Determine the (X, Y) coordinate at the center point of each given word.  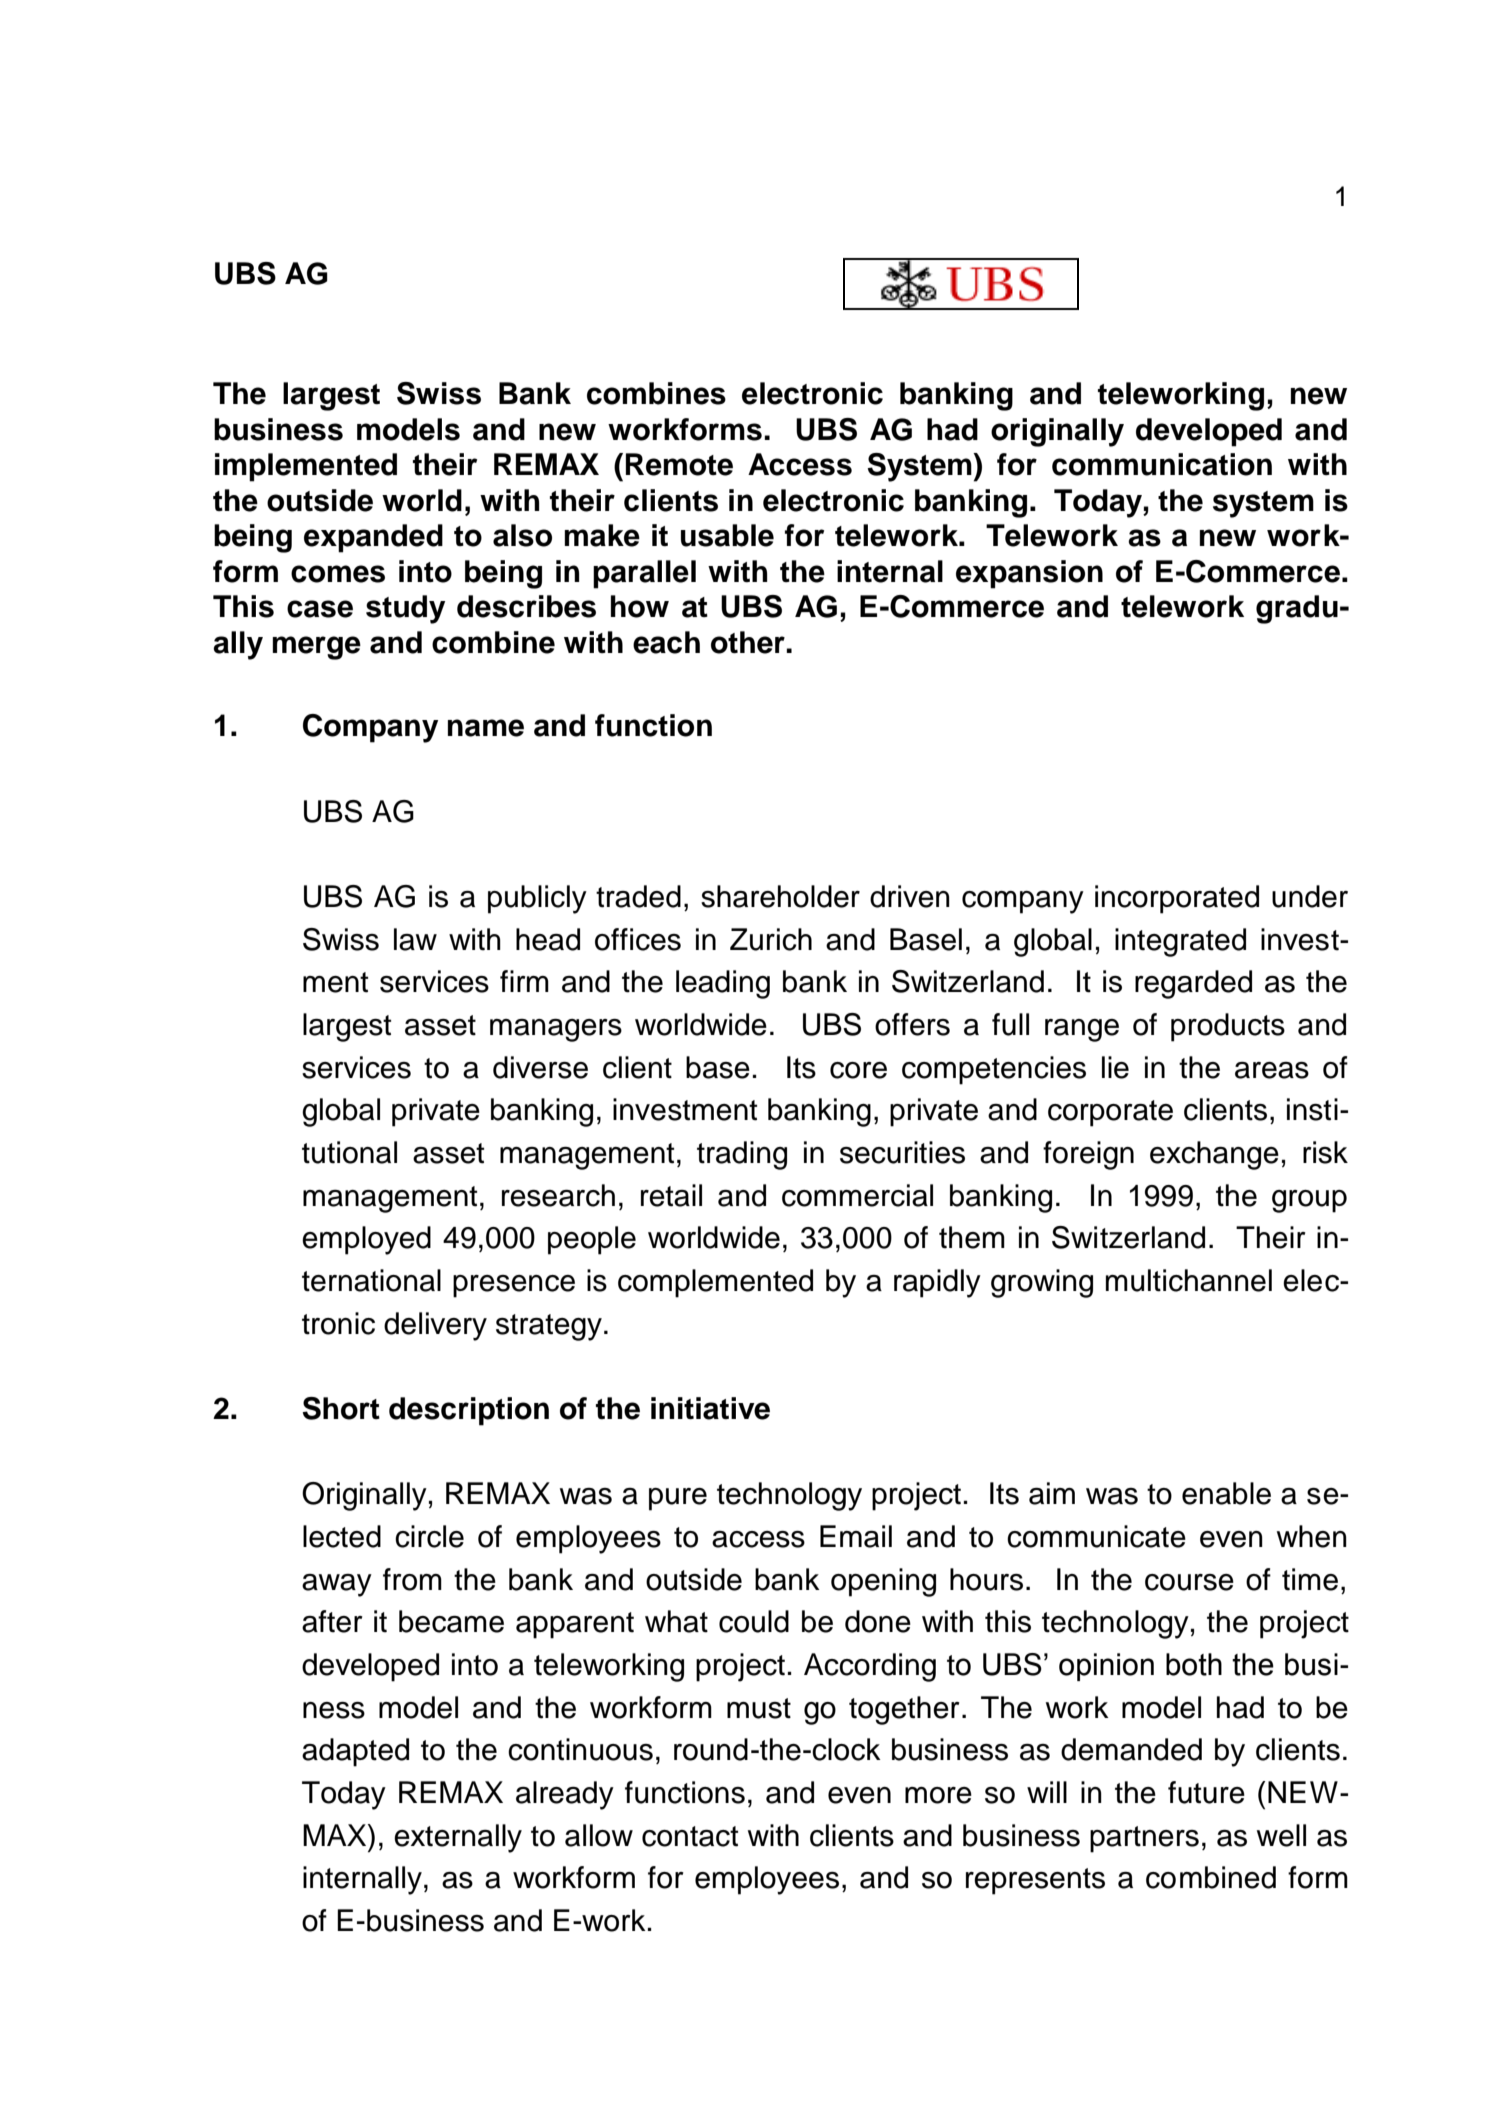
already (565, 1795)
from (412, 1579)
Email (856, 1536)
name (486, 728)
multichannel (1189, 1280)
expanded (373, 538)
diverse (540, 1067)
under (1310, 896)
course (1189, 1582)
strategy (549, 1327)
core (858, 1070)
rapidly (937, 1283)
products (1228, 1027)
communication (1162, 464)
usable (727, 535)
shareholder (780, 896)
